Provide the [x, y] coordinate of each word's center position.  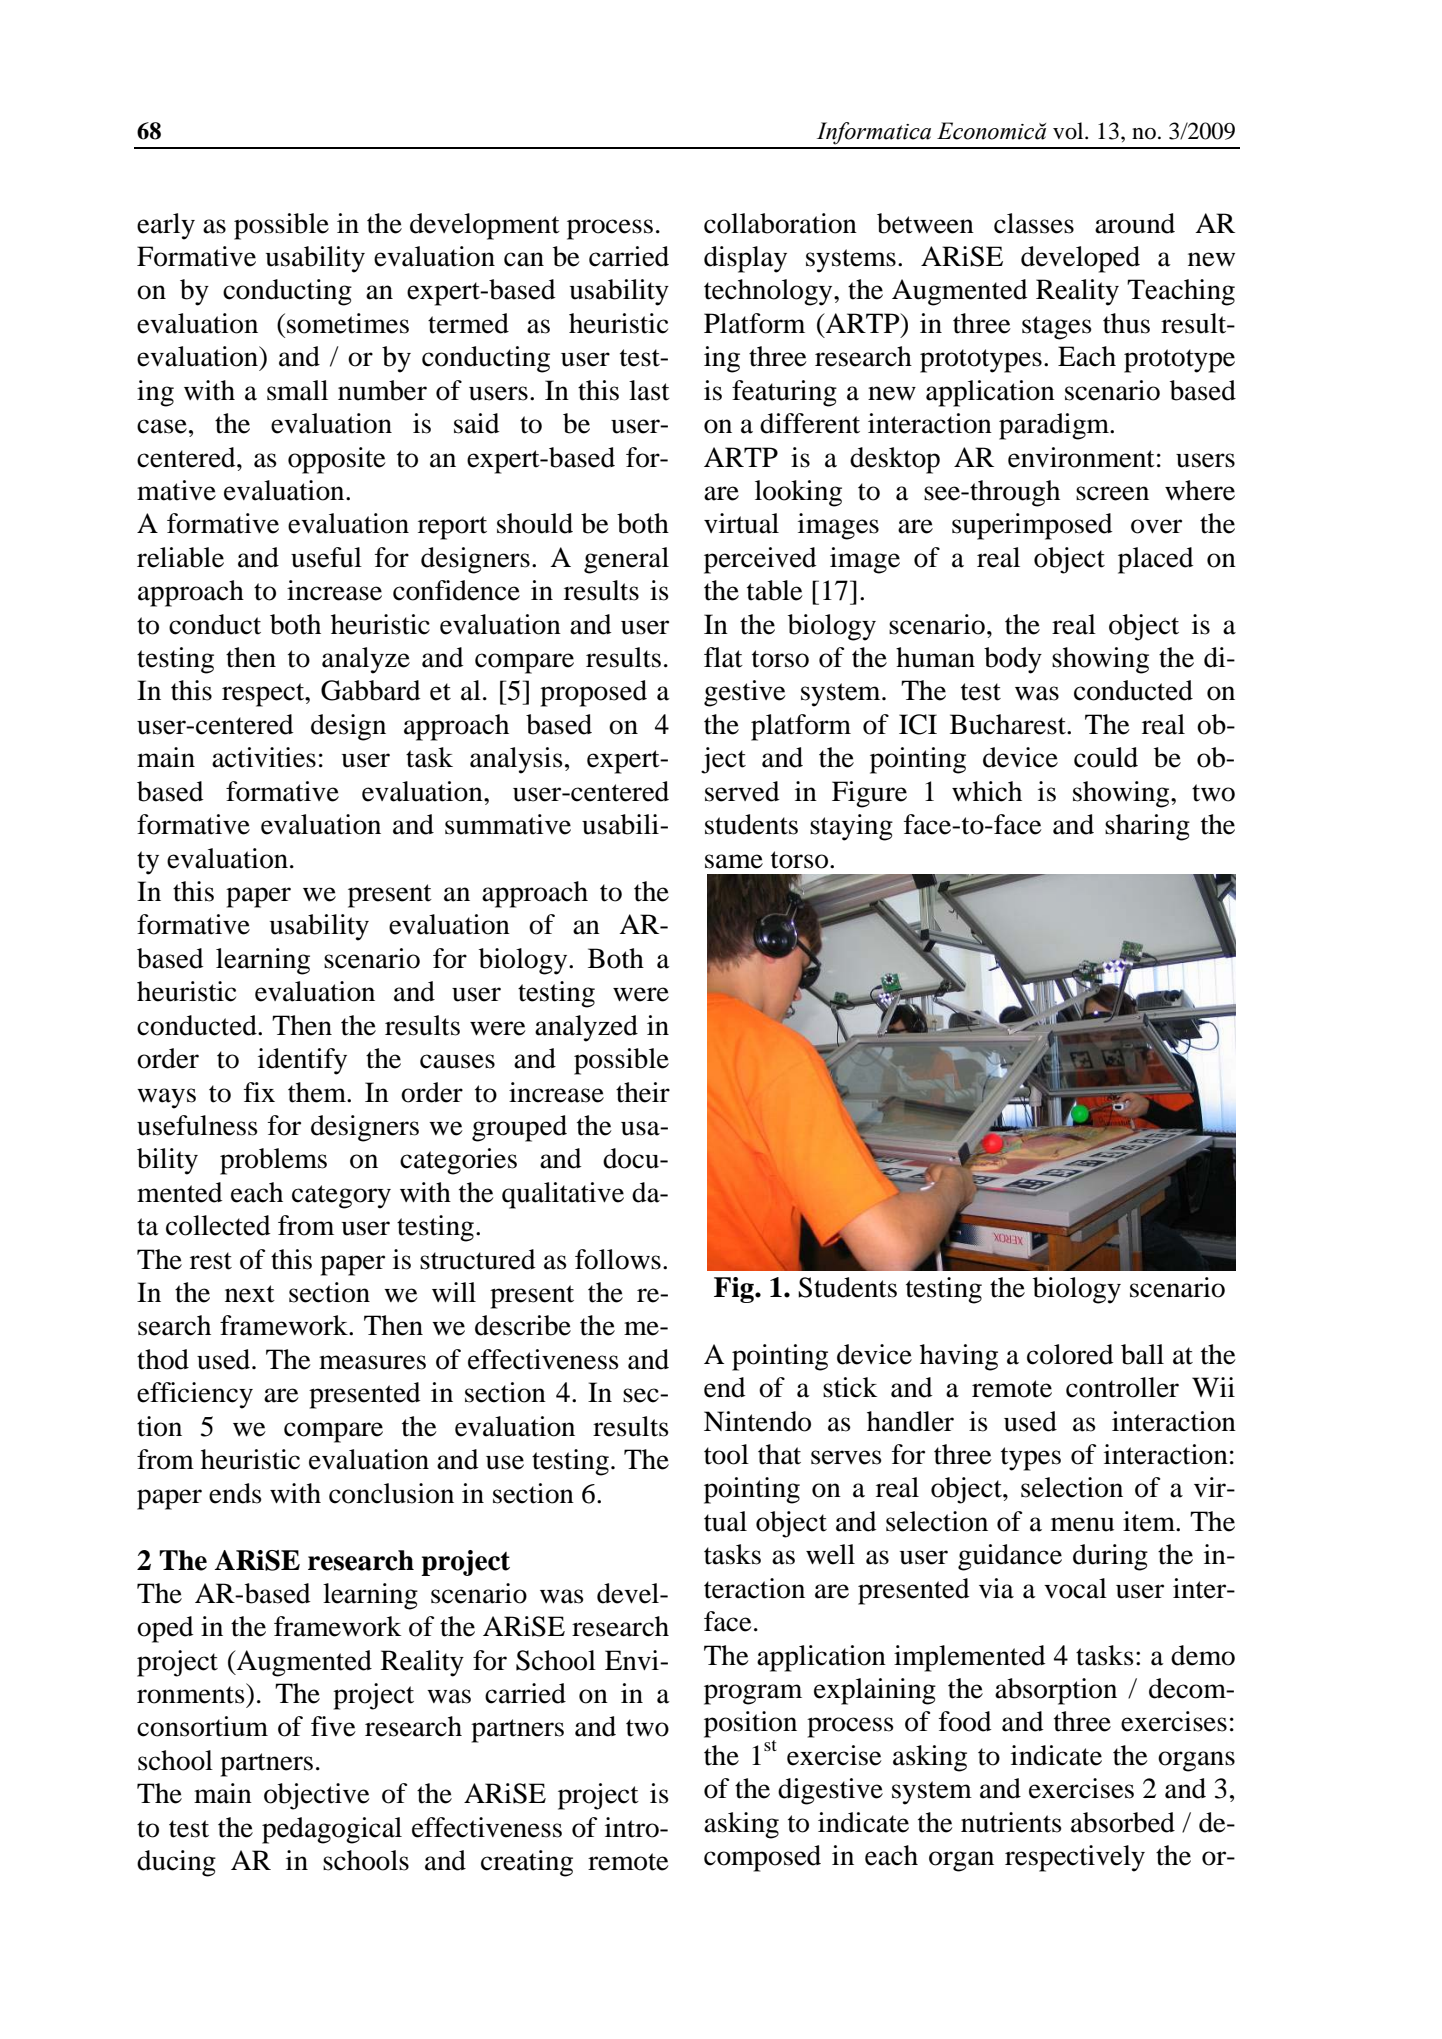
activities [264, 757]
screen [1112, 493]
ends [235, 1493]
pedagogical [332, 1830]
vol [1069, 131]
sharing [1147, 827]
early [166, 226]
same [734, 861]
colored [1070, 1354]
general [626, 560]
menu [1082, 1524]
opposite [337, 460]
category [341, 1197]
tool [726, 1454]
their [643, 1092]
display [745, 259]
